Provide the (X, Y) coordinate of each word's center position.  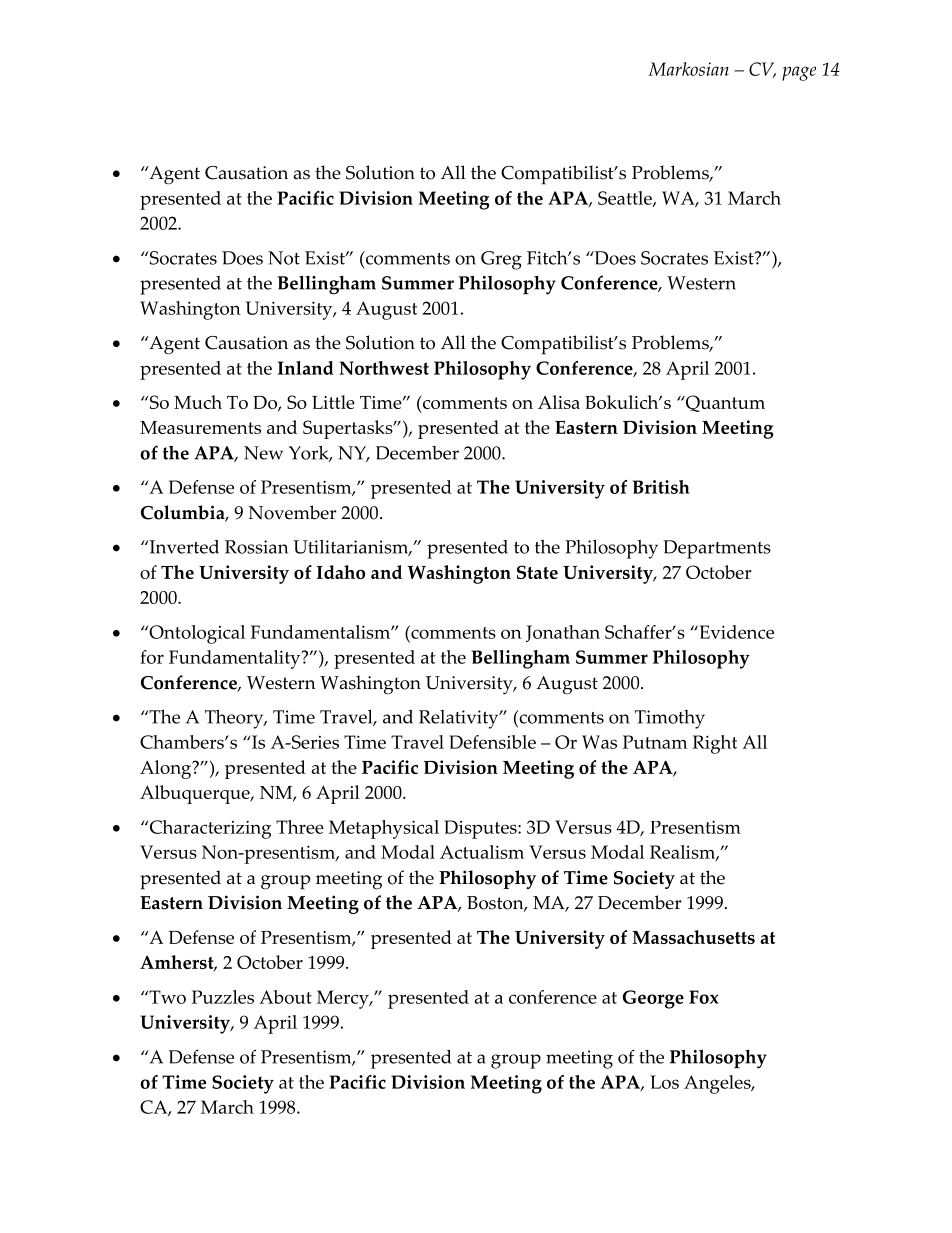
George (653, 999)
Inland (306, 368)
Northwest (384, 368)
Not (284, 258)
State (537, 572)
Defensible (492, 742)
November (292, 512)
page (799, 73)
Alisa (559, 402)
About (285, 997)
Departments (717, 549)
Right (714, 744)
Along (167, 769)
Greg (501, 260)
